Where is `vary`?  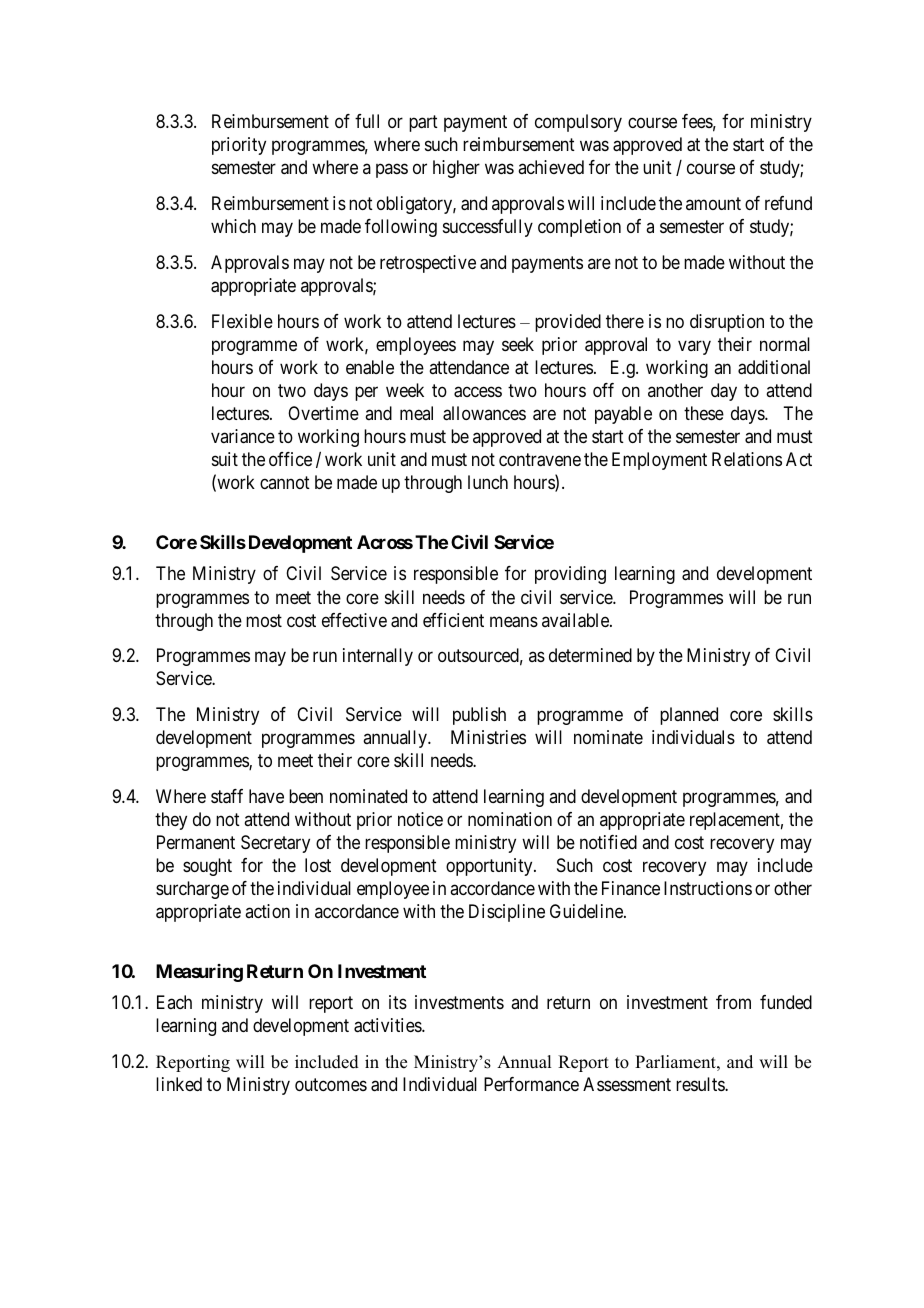 vary is located at coordinates (694, 347).
